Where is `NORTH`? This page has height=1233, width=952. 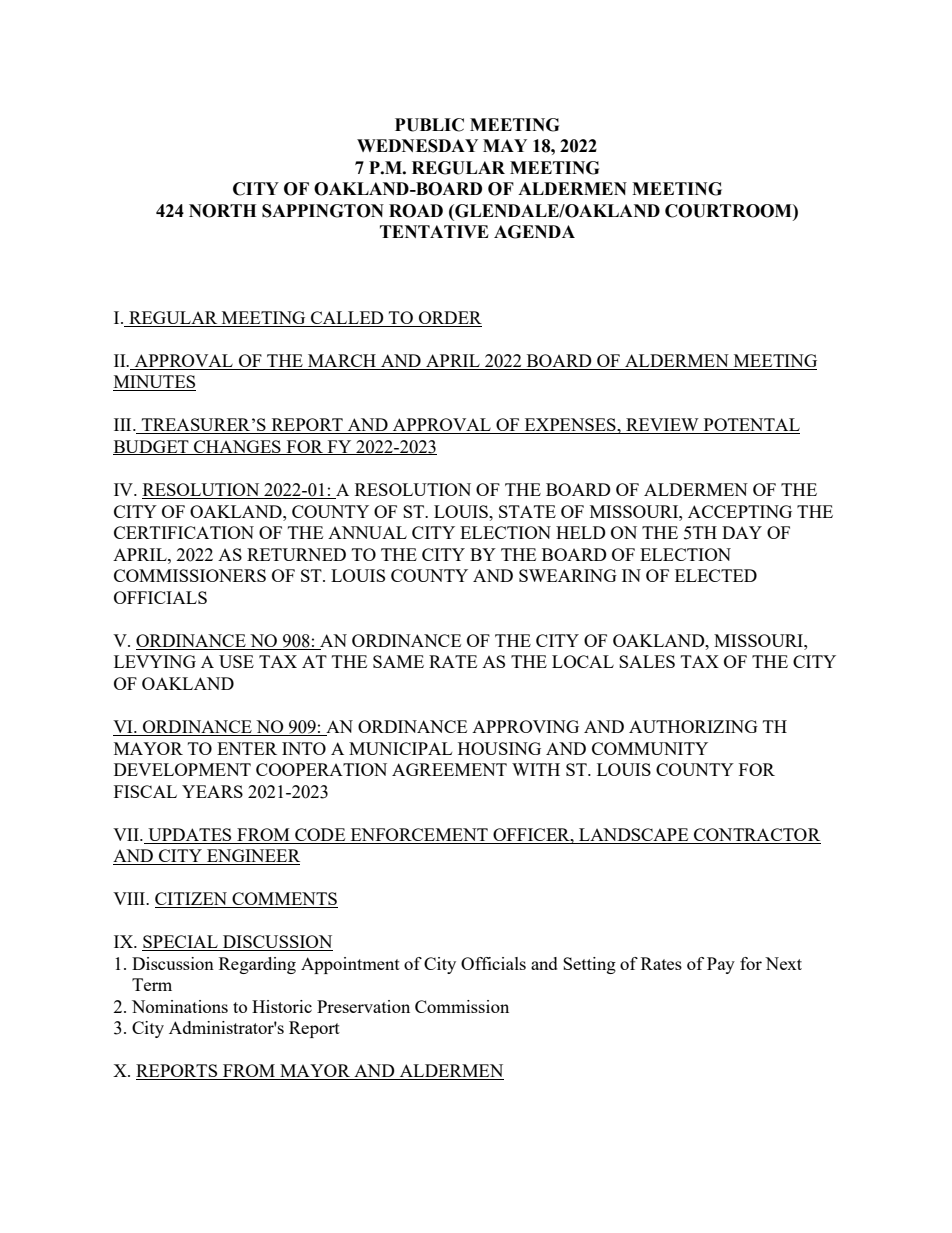
NORTH is located at coordinates (222, 211).
